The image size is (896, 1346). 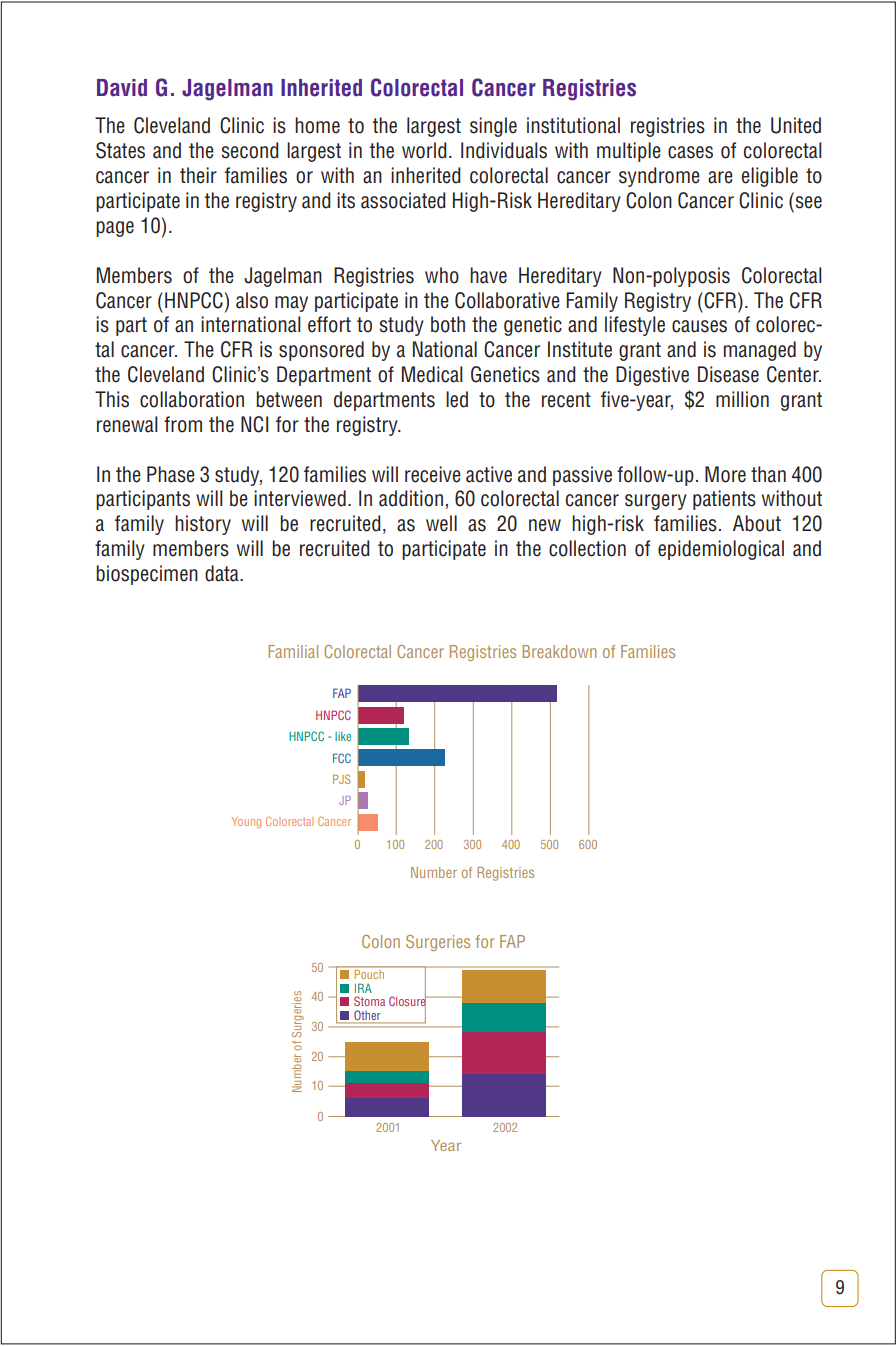 I want to click on cases, so click(x=690, y=152).
